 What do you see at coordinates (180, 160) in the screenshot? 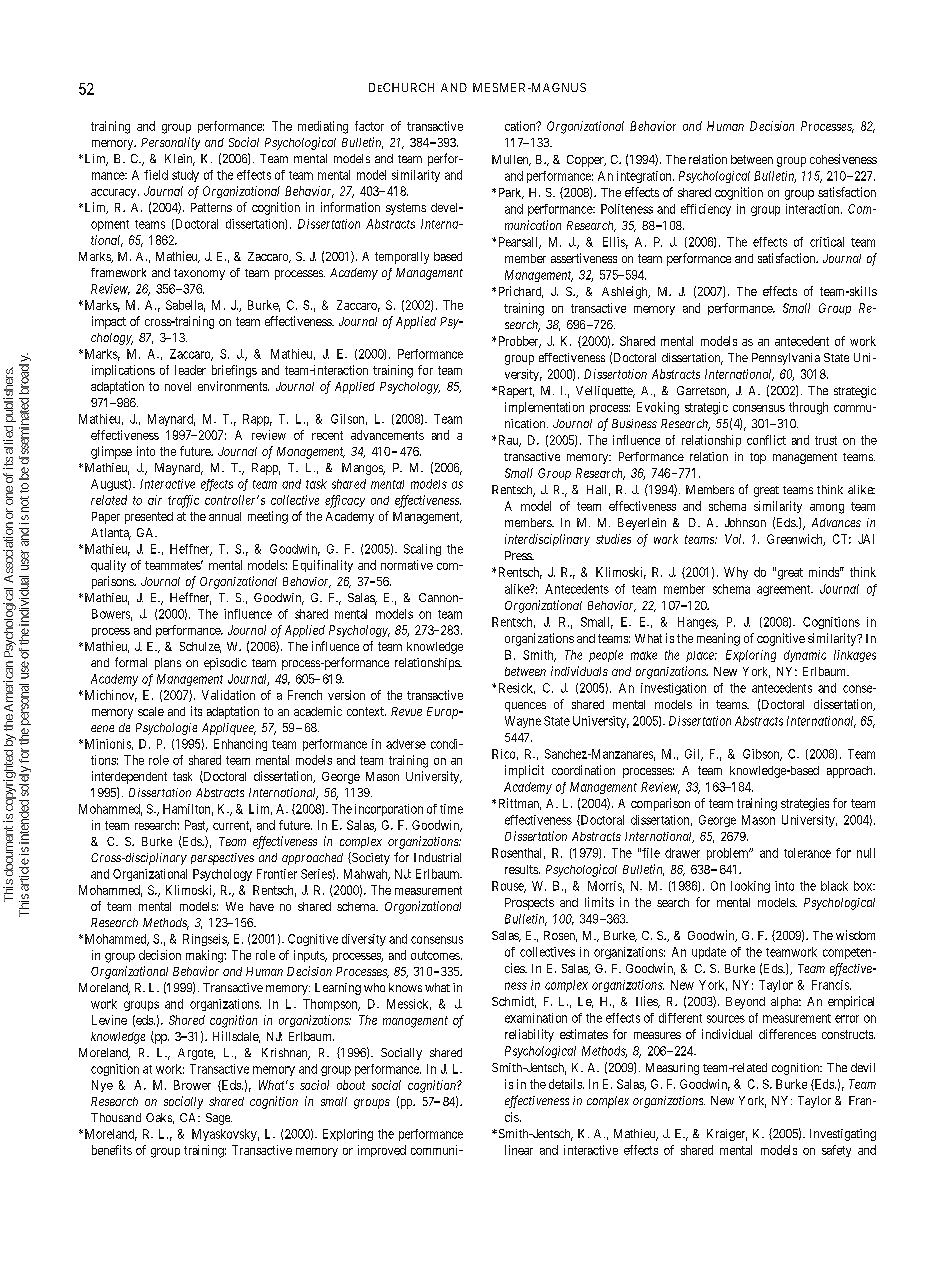
I see `Klein` at bounding box center [180, 160].
